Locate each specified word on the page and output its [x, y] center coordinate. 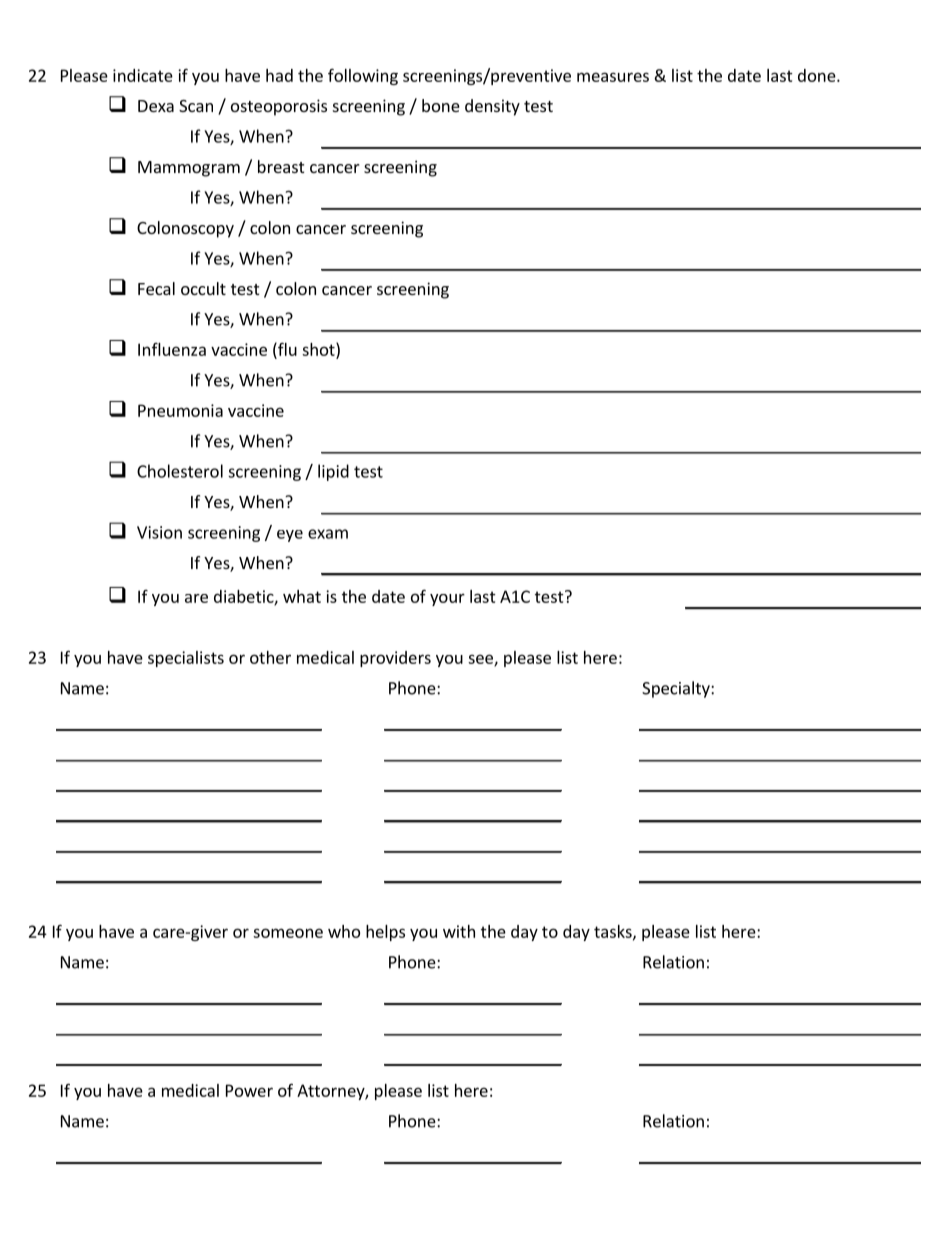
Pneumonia [180, 410]
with [459, 931]
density [492, 107]
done [818, 75]
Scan [196, 106]
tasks [614, 932]
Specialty [677, 689]
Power [249, 1090]
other [270, 657]
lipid [333, 472]
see [481, 660]
